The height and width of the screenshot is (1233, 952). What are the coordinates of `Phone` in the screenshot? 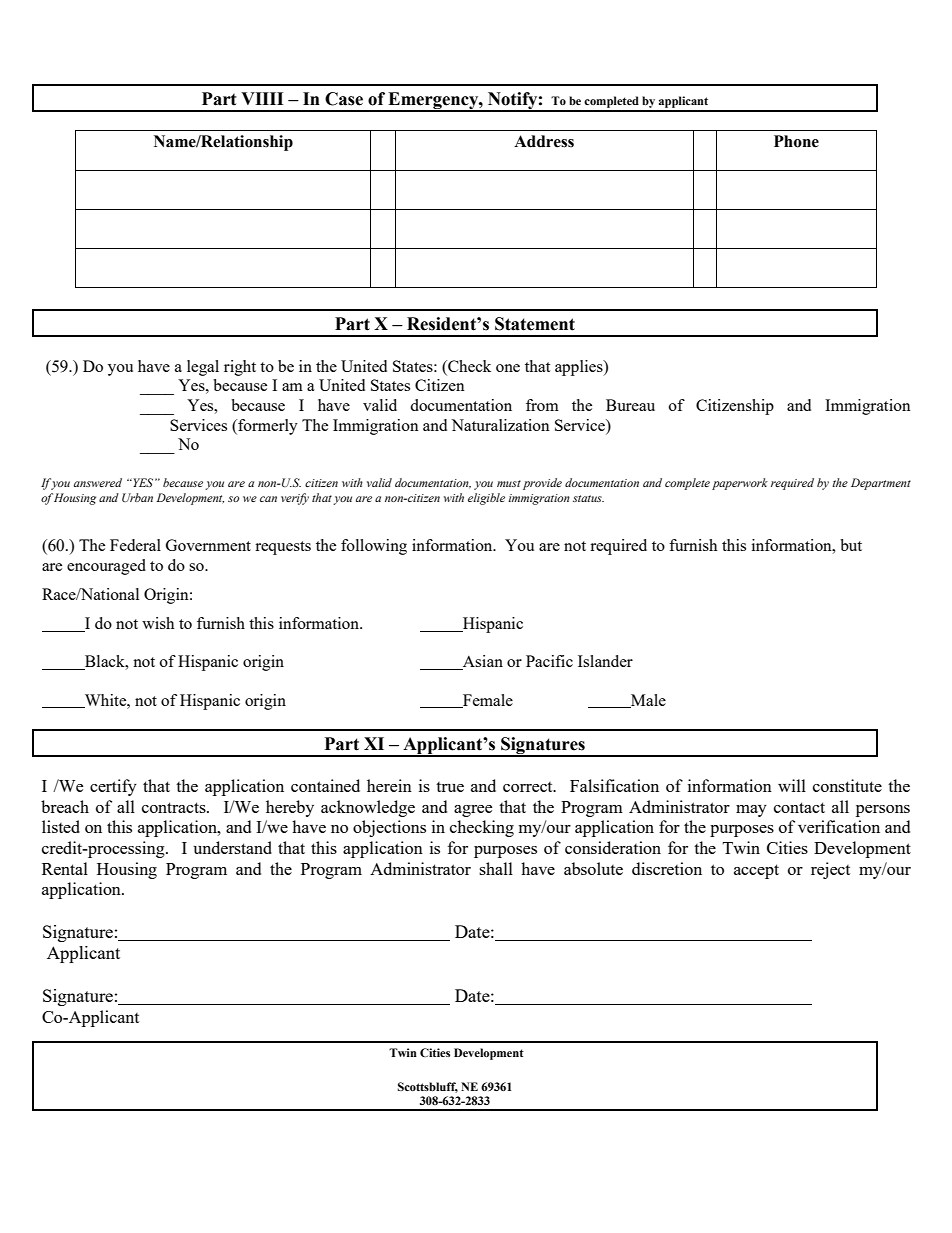 It's located at (796, 141).
